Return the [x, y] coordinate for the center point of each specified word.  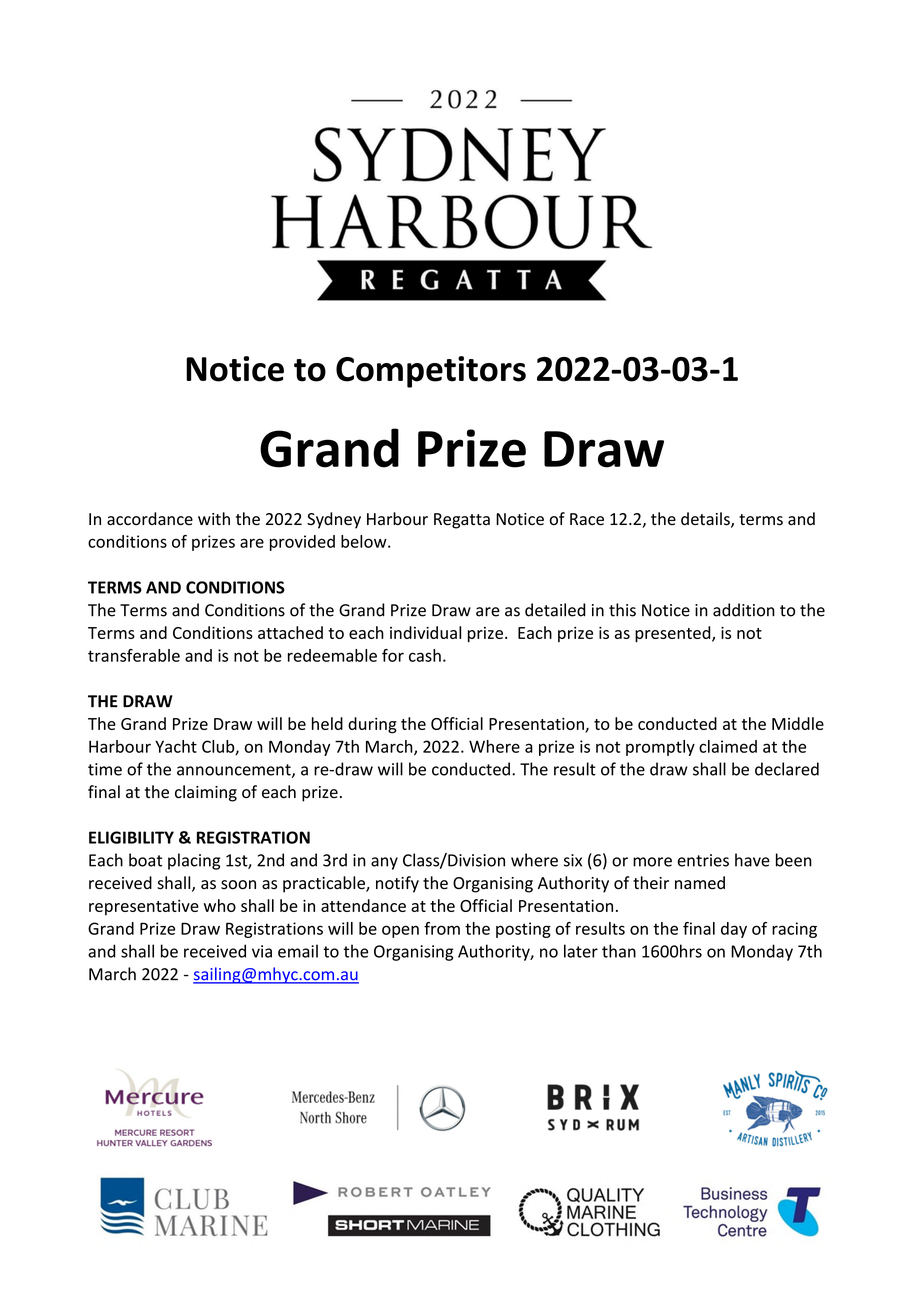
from [442, 928]
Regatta [462, 521]
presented [674, 634]
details [706, 520]
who [220, 905]
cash [425, 655]
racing [794, 930]
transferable [134, 655]
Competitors [431, 372]
